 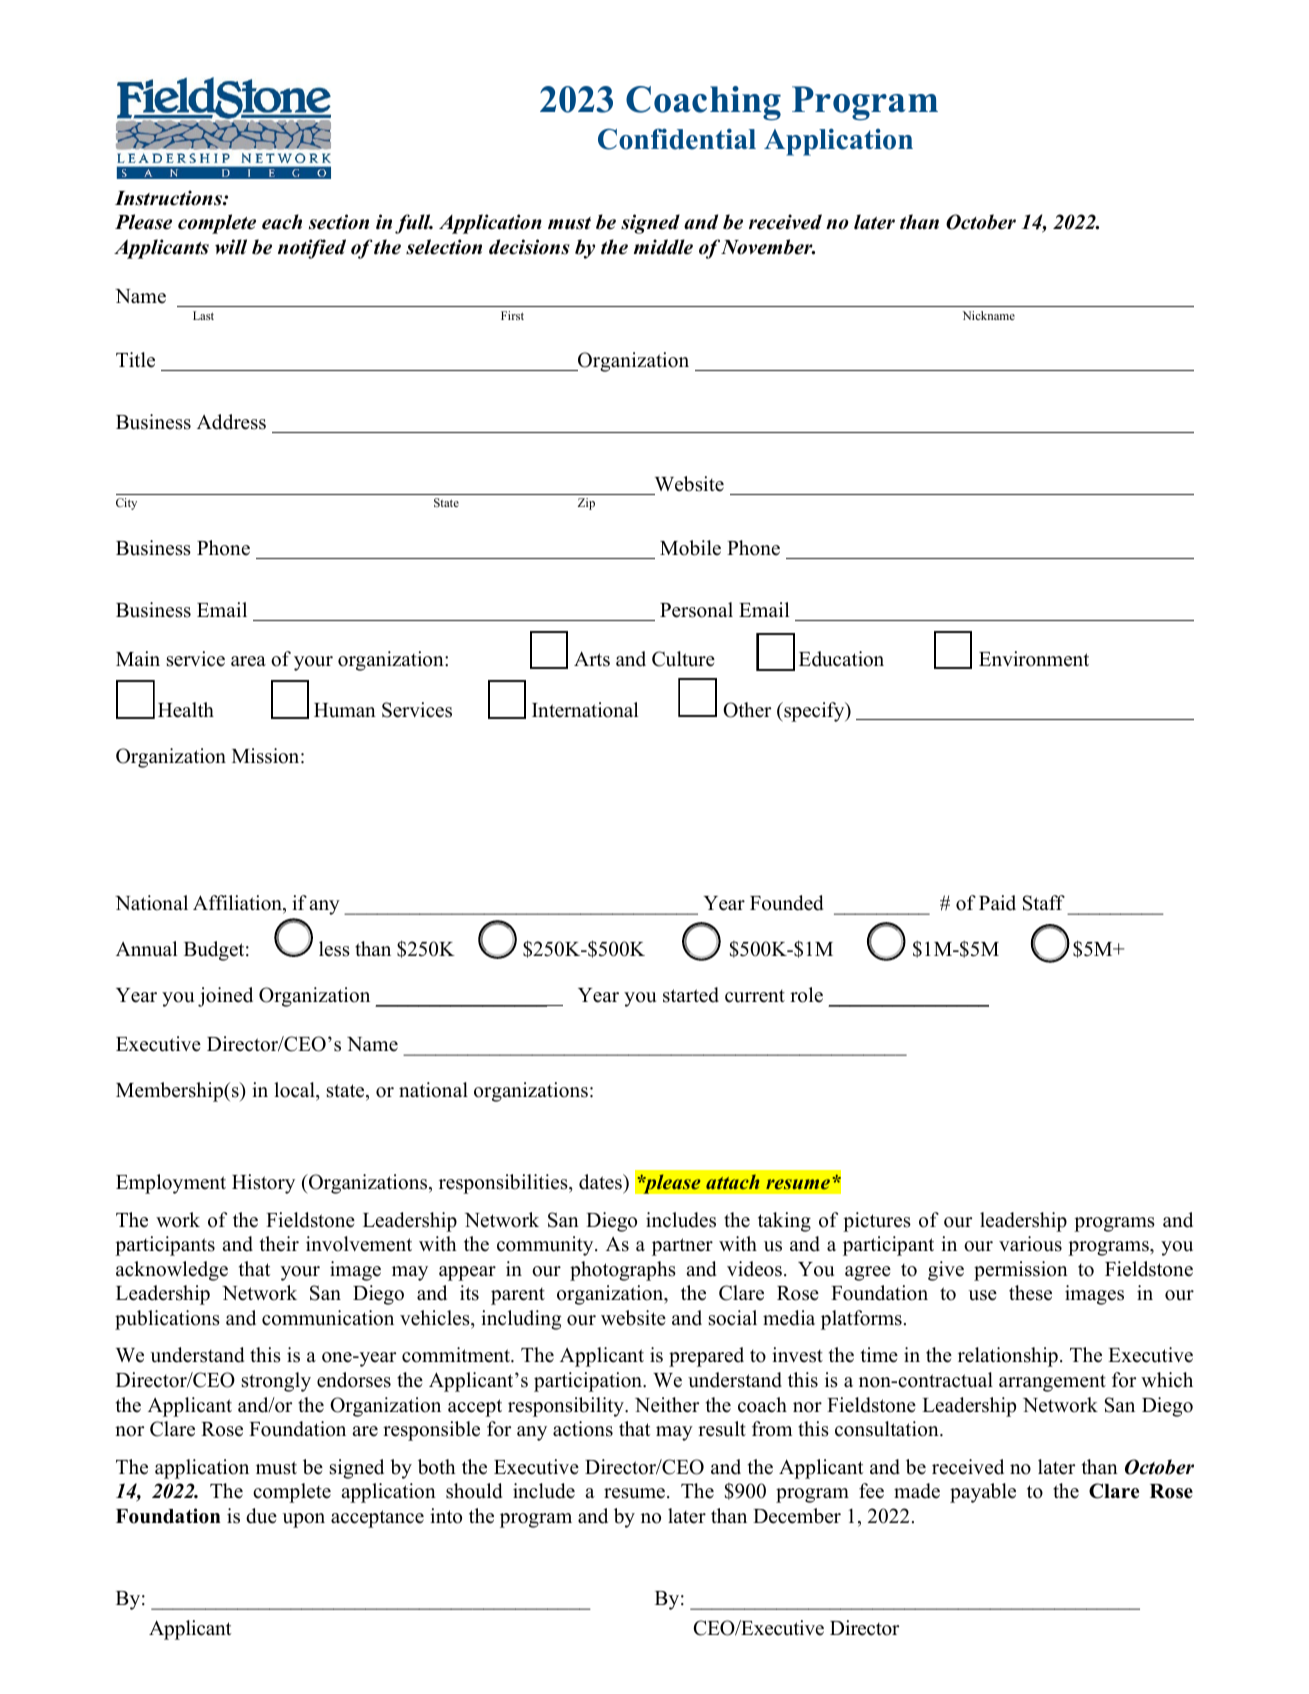 I want to click on November, so click(x=768, y=247).
